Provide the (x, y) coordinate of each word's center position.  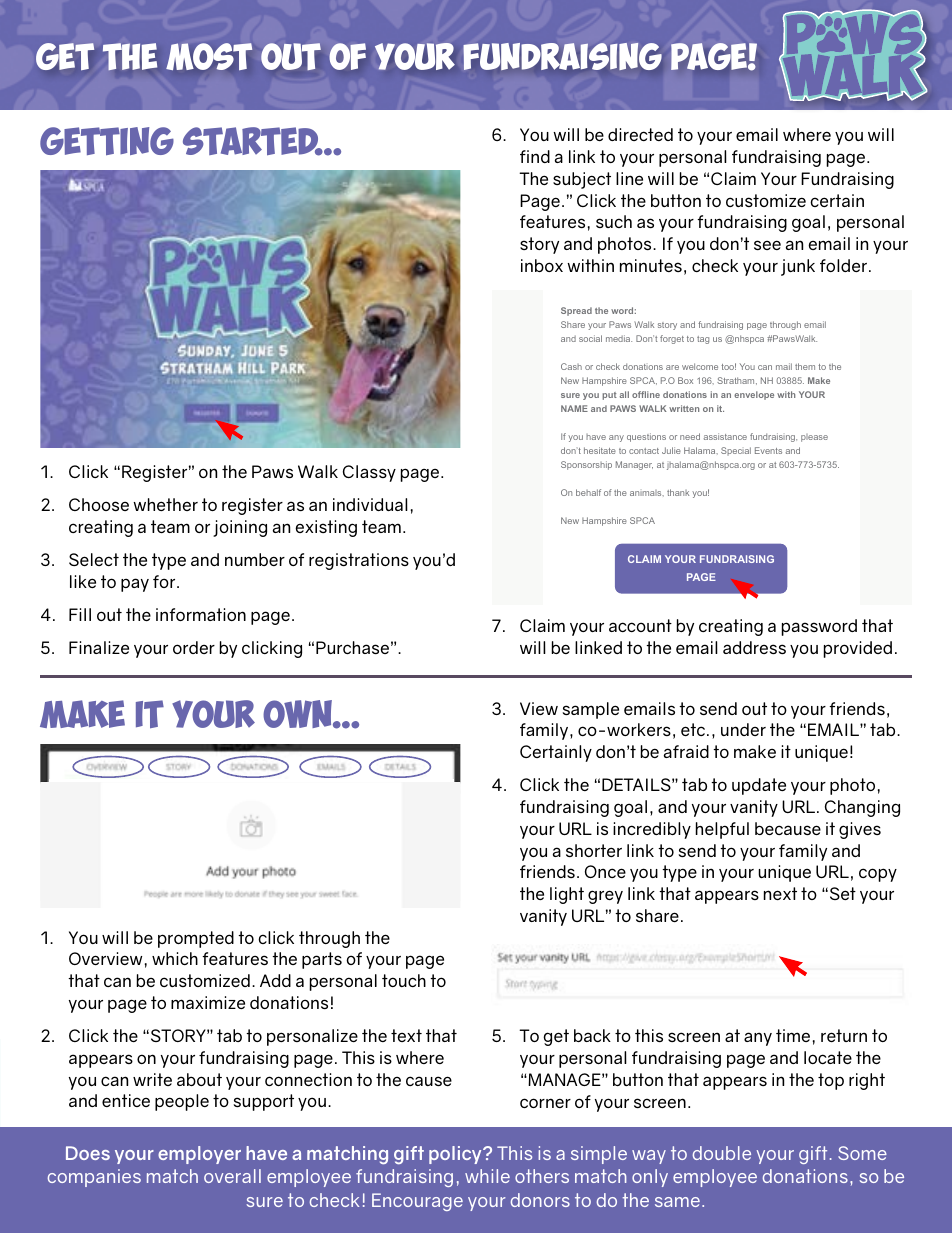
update (759, 786)
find (535, 156)
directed (640, 134)
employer (199, 1155)
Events (768, 450)
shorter (594, 850)
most (209, 56)
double (722, 1153)
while (487, 1176)
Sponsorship (586, 465)
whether (165, 504)
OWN (298, 714)
